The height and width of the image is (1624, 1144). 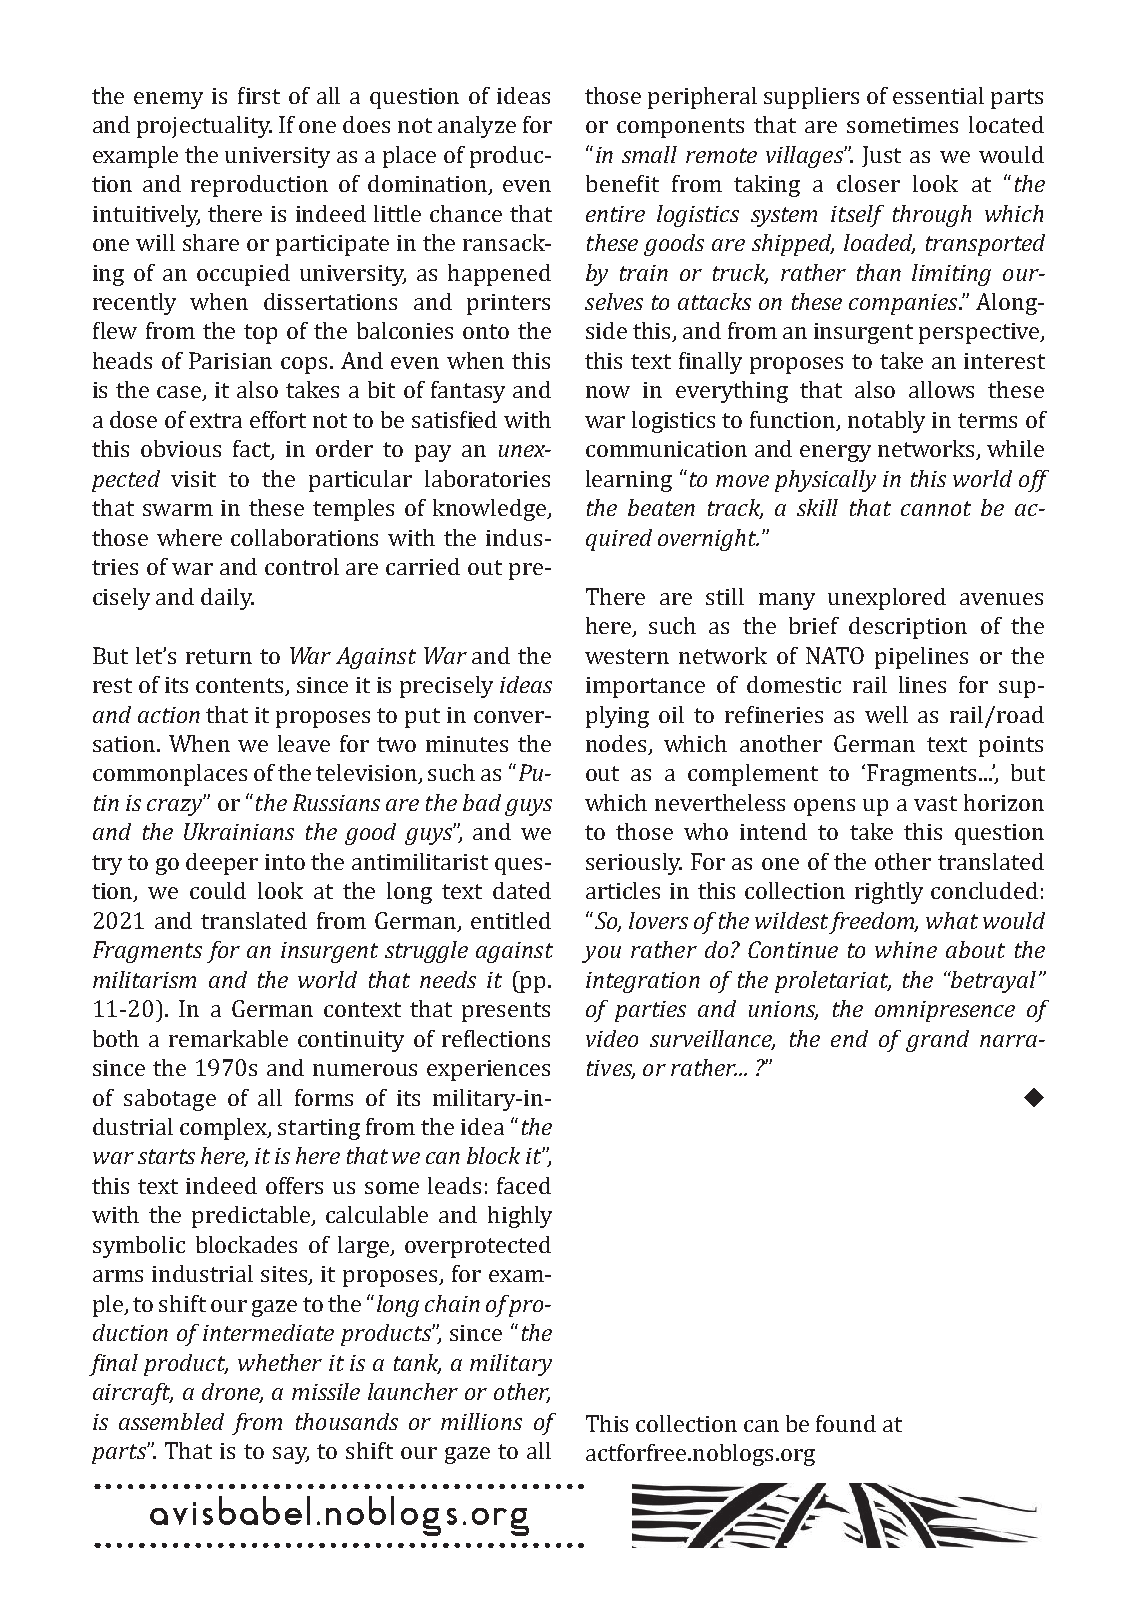 What do you see at coordinates (168, 100) in the image?
I see `enemy` at bounding box center [168, 100].
